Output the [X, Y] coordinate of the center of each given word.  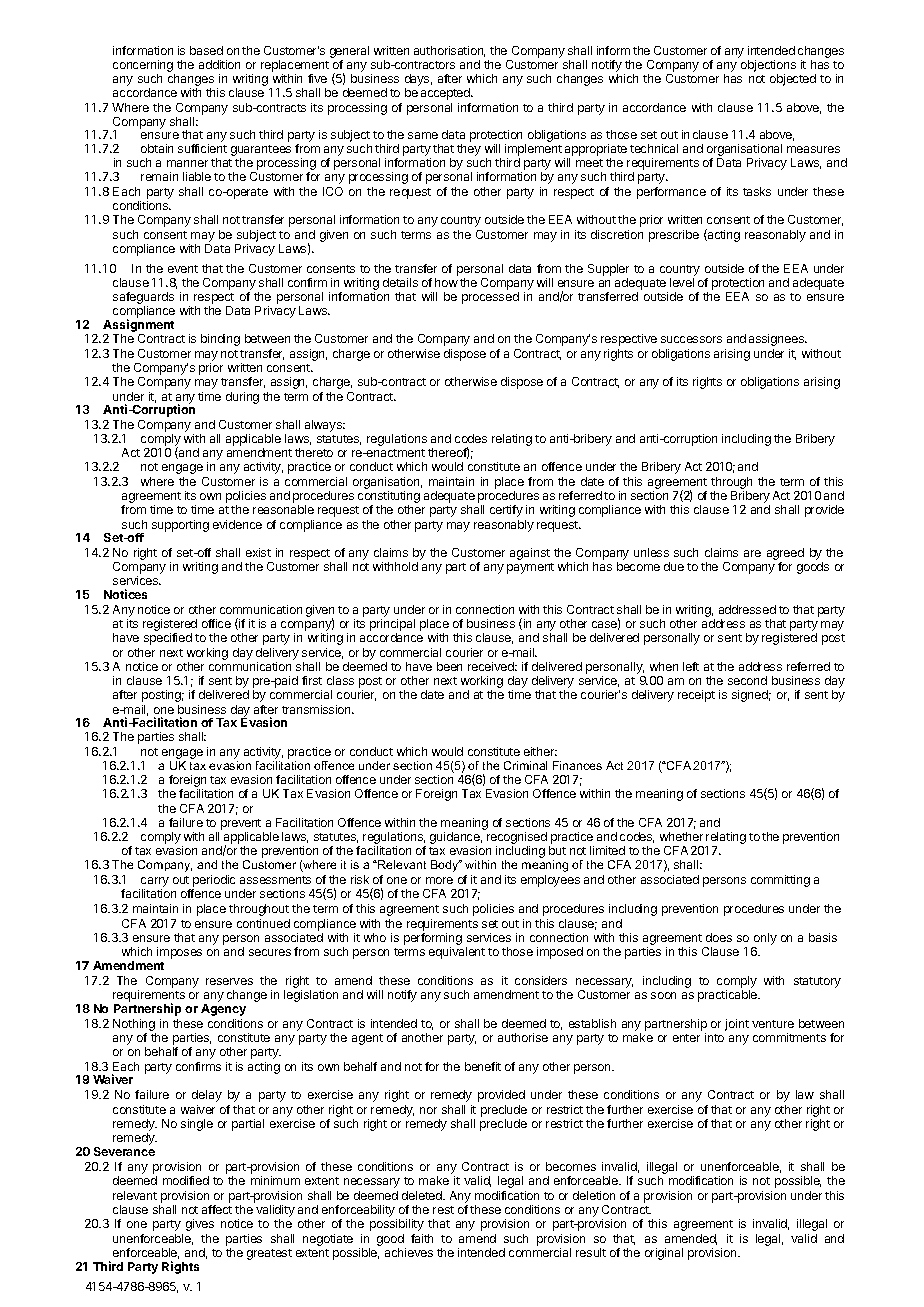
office [216, 623]
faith [422, 1238]
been [449, 666]
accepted [446, 94]
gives [200, 1225]
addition [219, 64]
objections [768, 67]
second [747, 680]
